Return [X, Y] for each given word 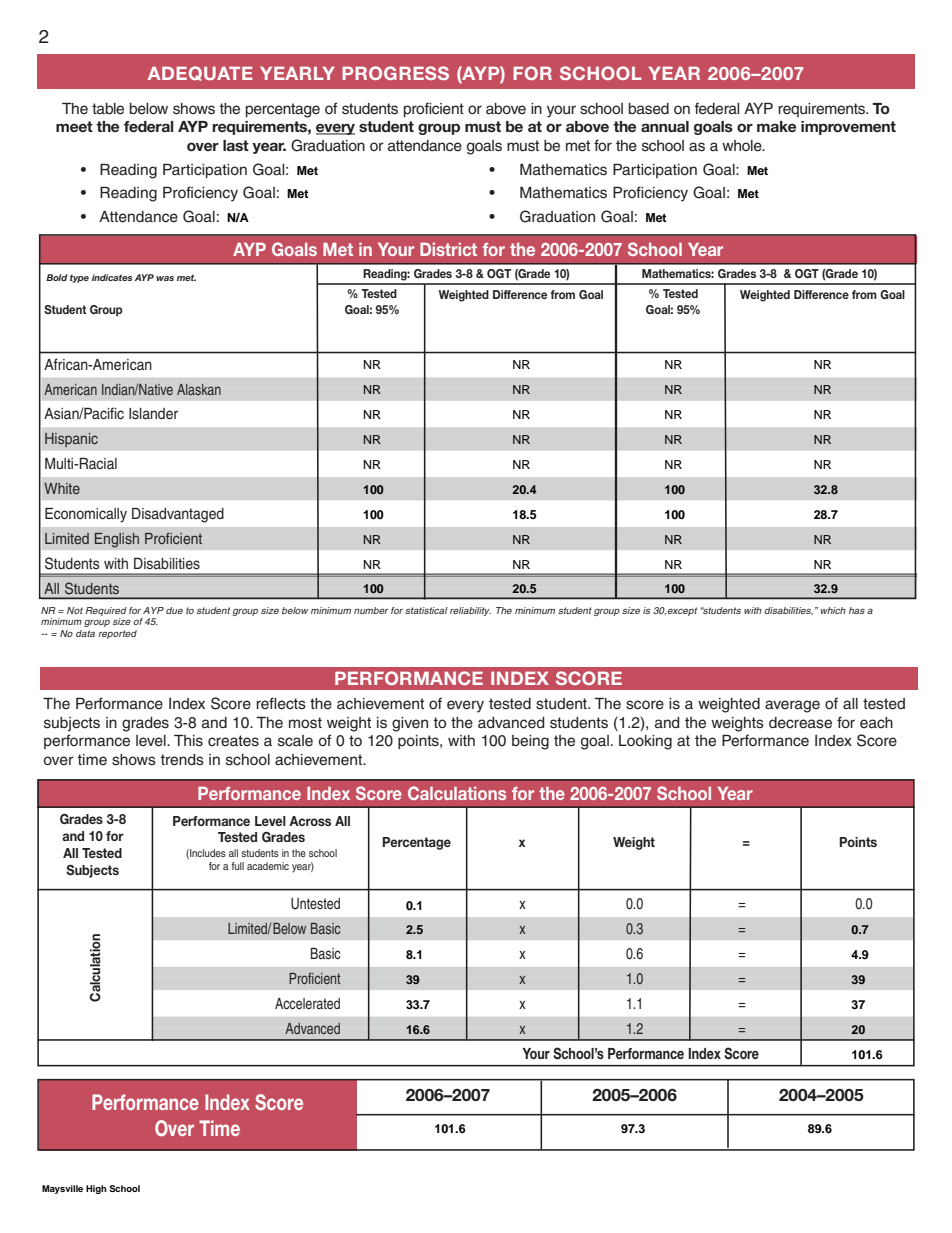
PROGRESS [395, 73]
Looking [645, 742]
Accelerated [307, 1003]
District [448, 249]
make [776, 126]
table [108, 109]
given [410, 724]
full [238, 866]
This [188, 741]
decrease [800, 723]
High [96, 1189]
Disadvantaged [178, 515]
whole [743, 146]
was [165, 278]
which [833, 610]
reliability [470, 611]
